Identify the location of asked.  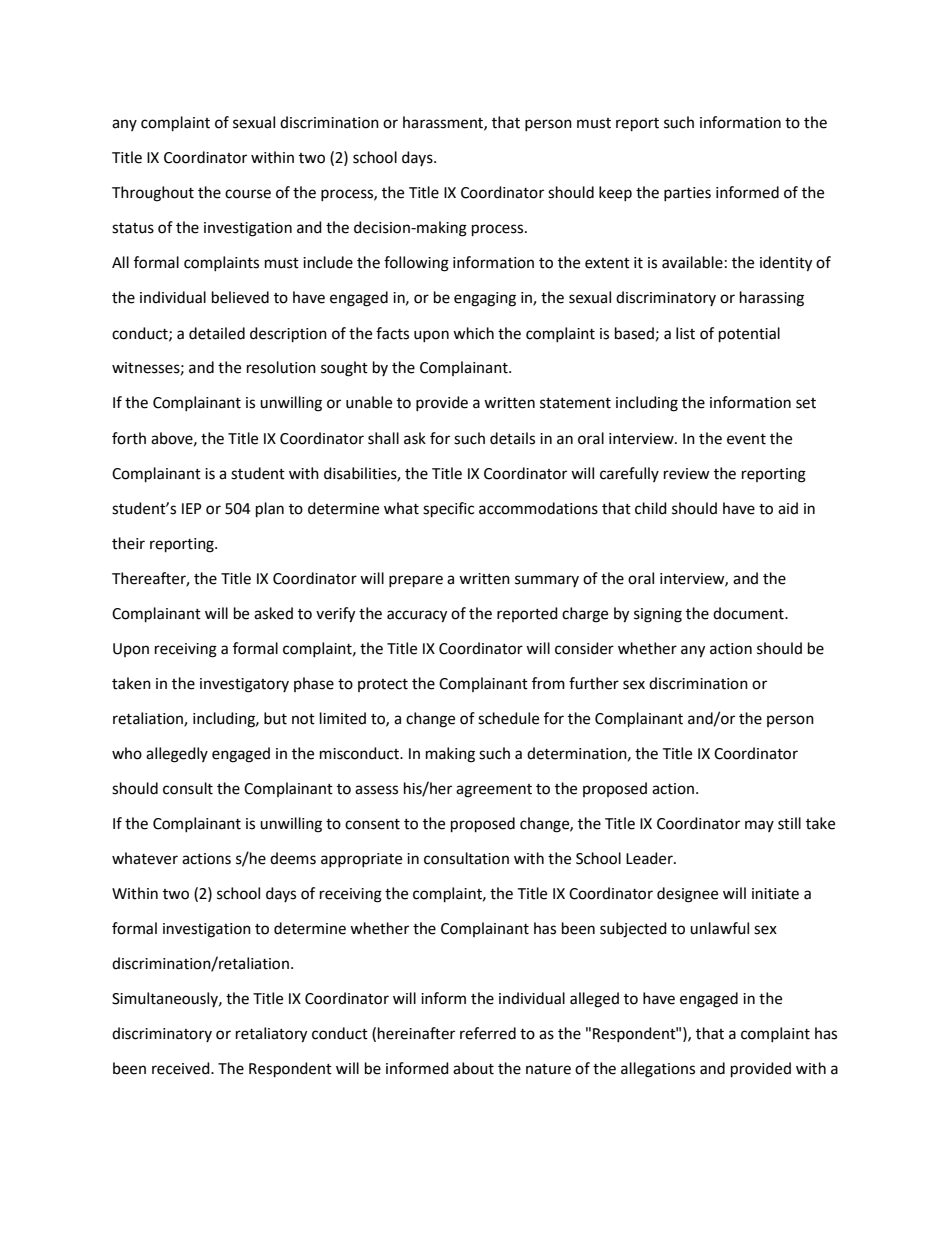
(273, 613).
